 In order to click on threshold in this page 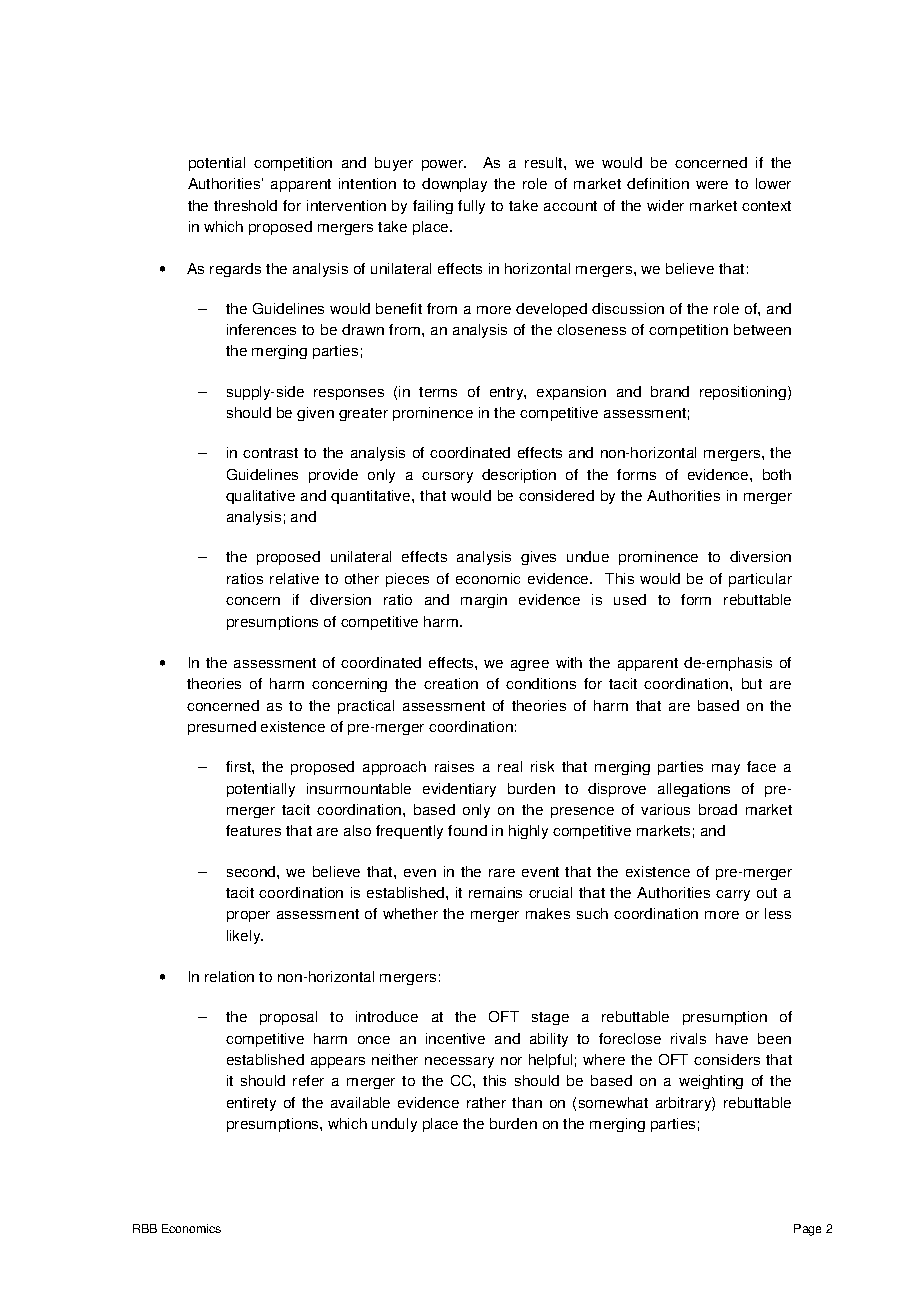, I will do `click(245, 205)`.
